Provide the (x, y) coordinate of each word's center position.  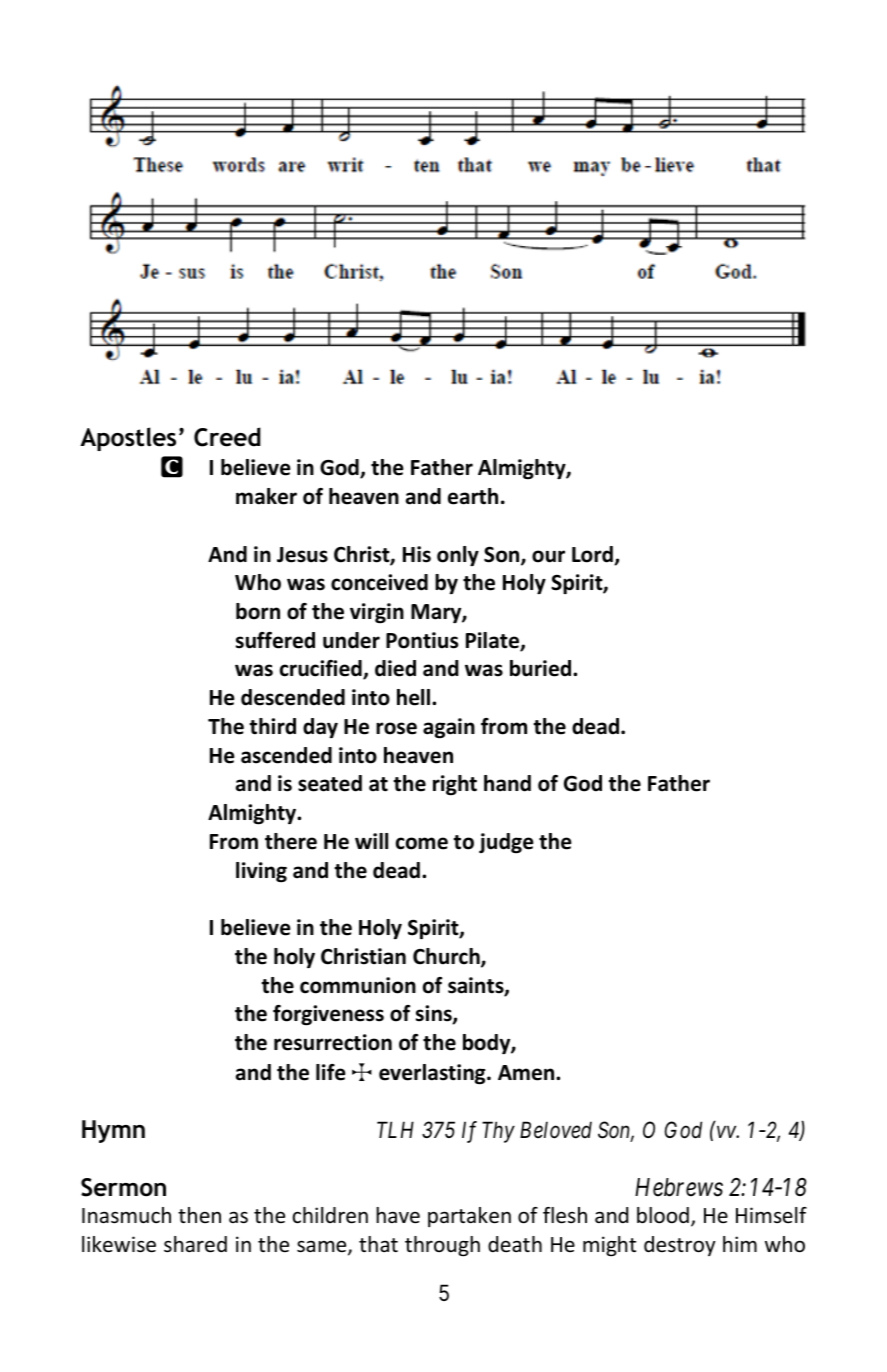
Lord (593, 555)
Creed (227, 437)
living (261, 872)
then (199, 1215)
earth (473, 496)
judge (506, 843)
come (422, 843)
